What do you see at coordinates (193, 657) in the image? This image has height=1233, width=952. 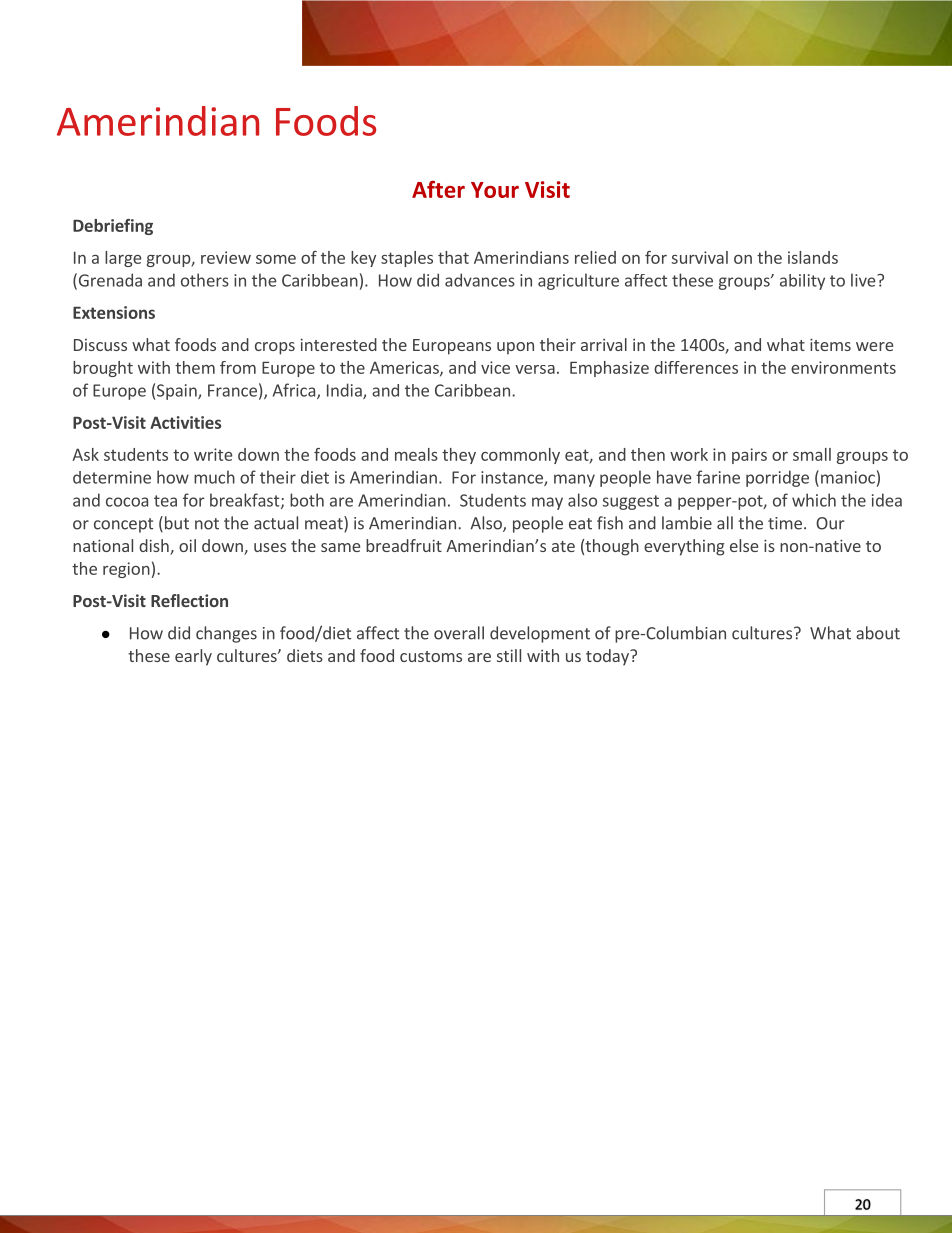 I see `early` at bounding box center [193, 657].
